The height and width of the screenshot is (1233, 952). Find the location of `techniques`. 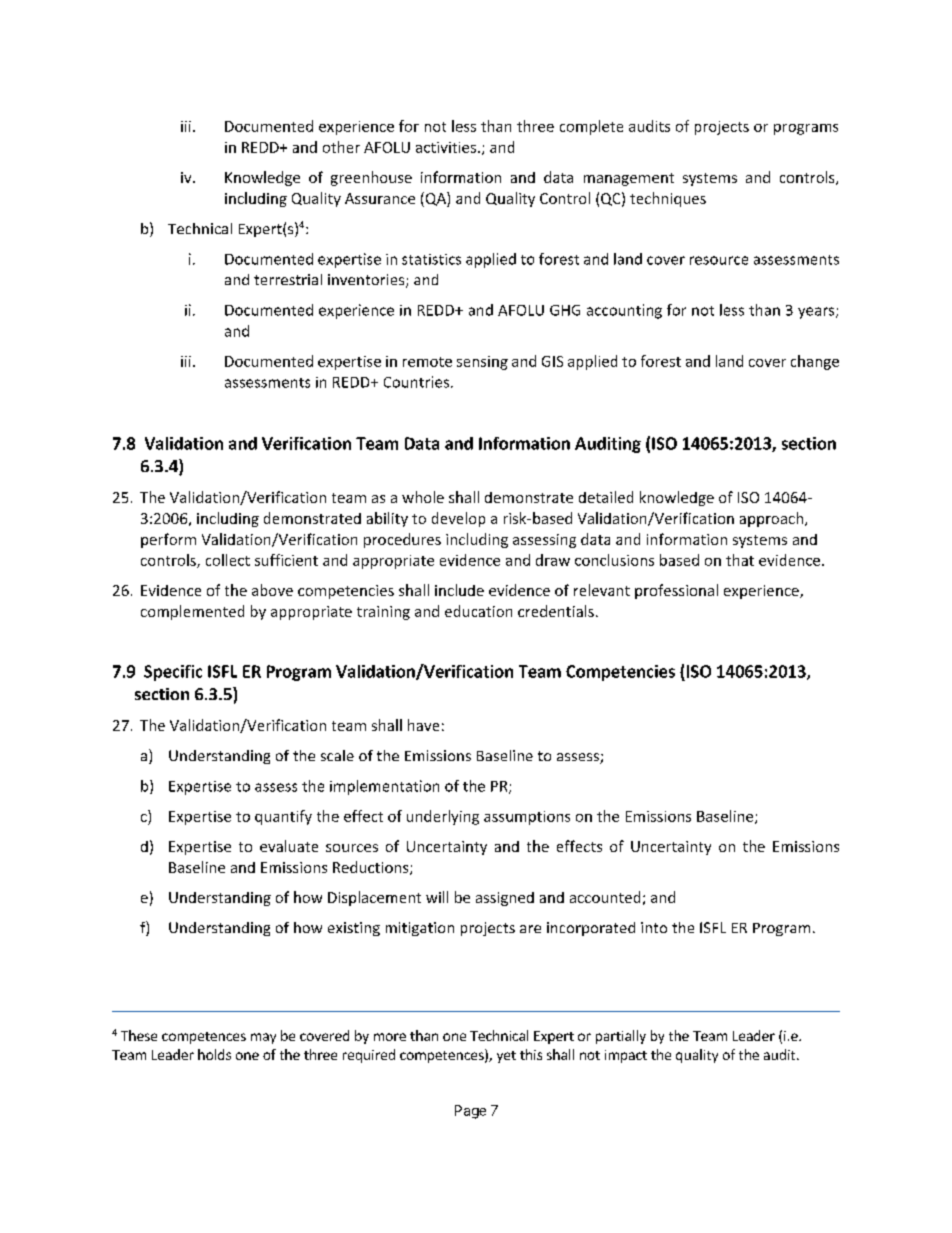

techniques is located at coordinates (668, 199).
